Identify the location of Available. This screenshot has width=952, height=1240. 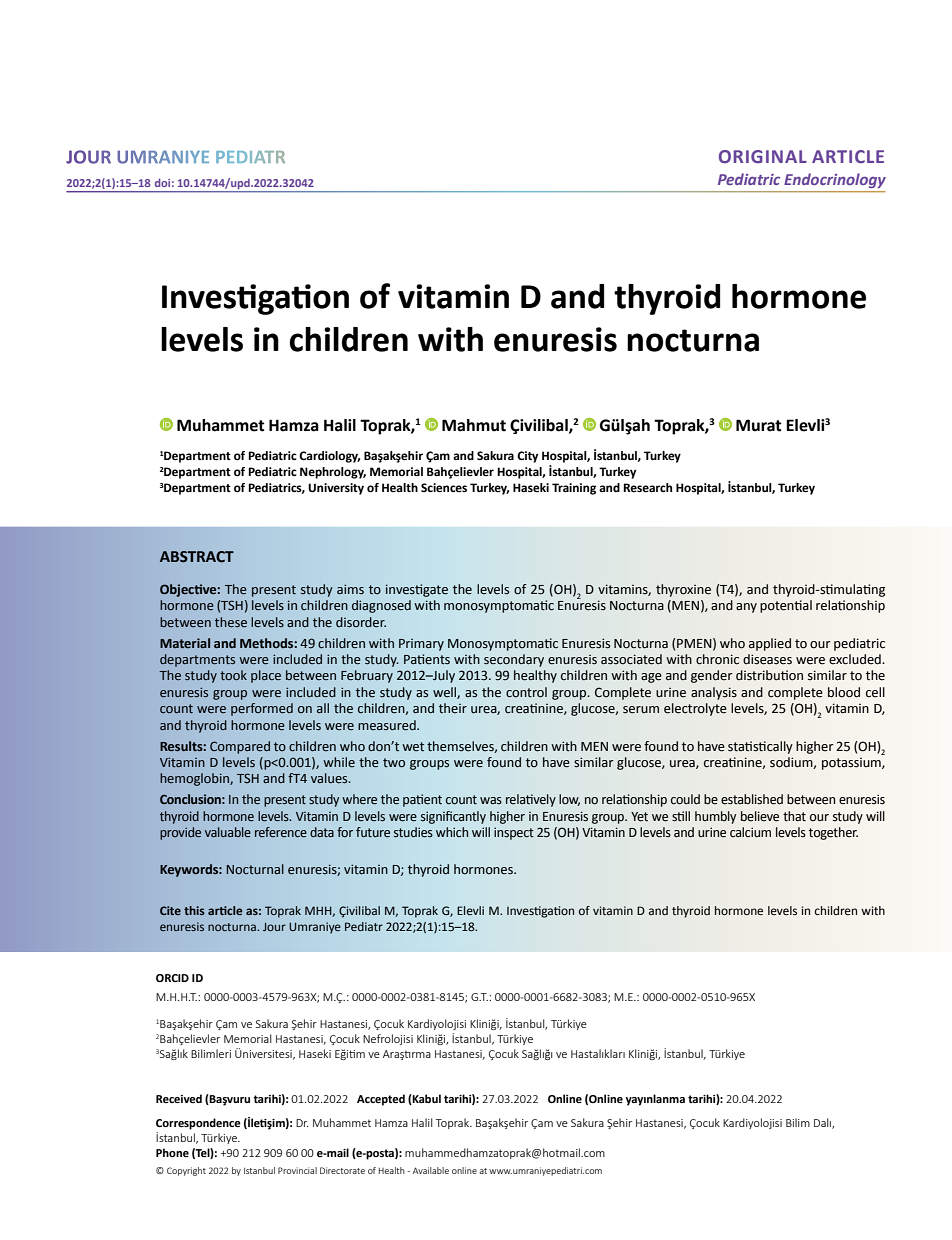
(431, 1170).
